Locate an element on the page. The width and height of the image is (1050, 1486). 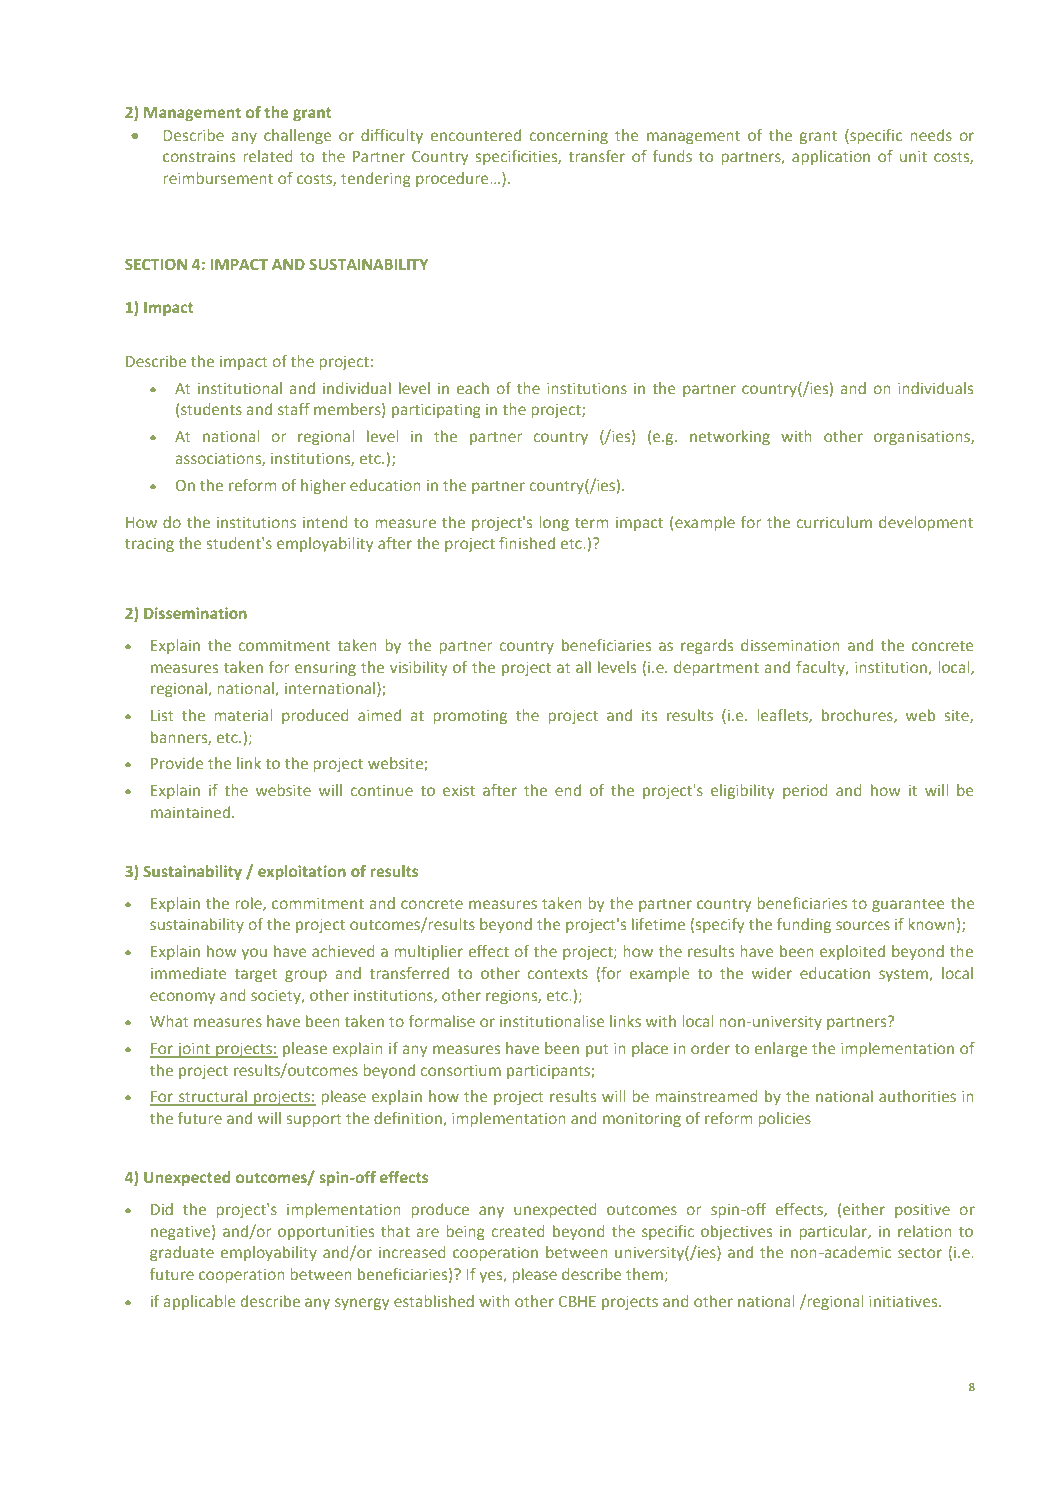
created is located at coordinates (518, 1231).
